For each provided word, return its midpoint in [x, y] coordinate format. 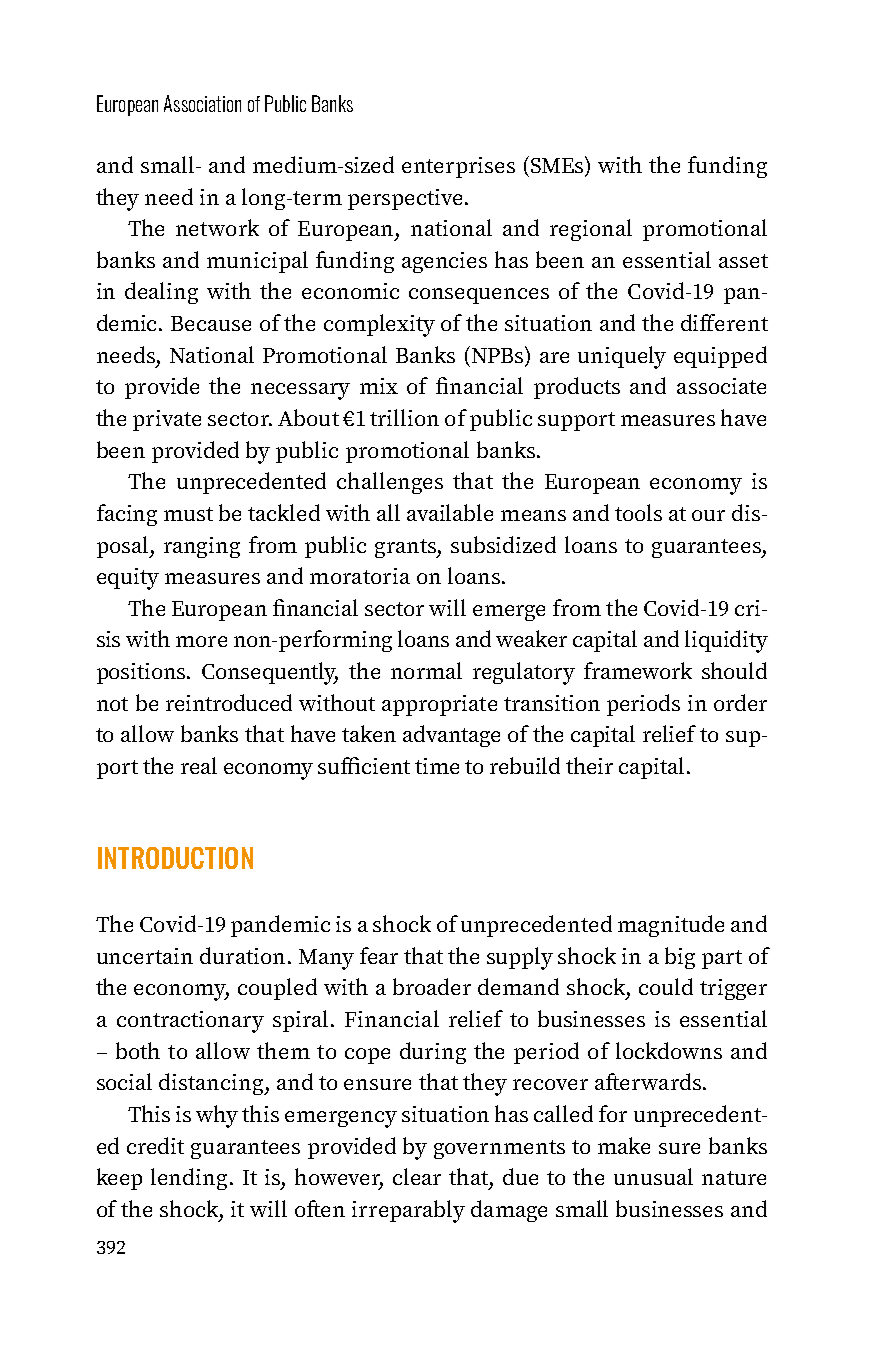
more [201, 641]
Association [202, 103]
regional [591, 230]
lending [189, 1179]
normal [426, 670]
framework [638, 670]
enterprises [458, 167]
